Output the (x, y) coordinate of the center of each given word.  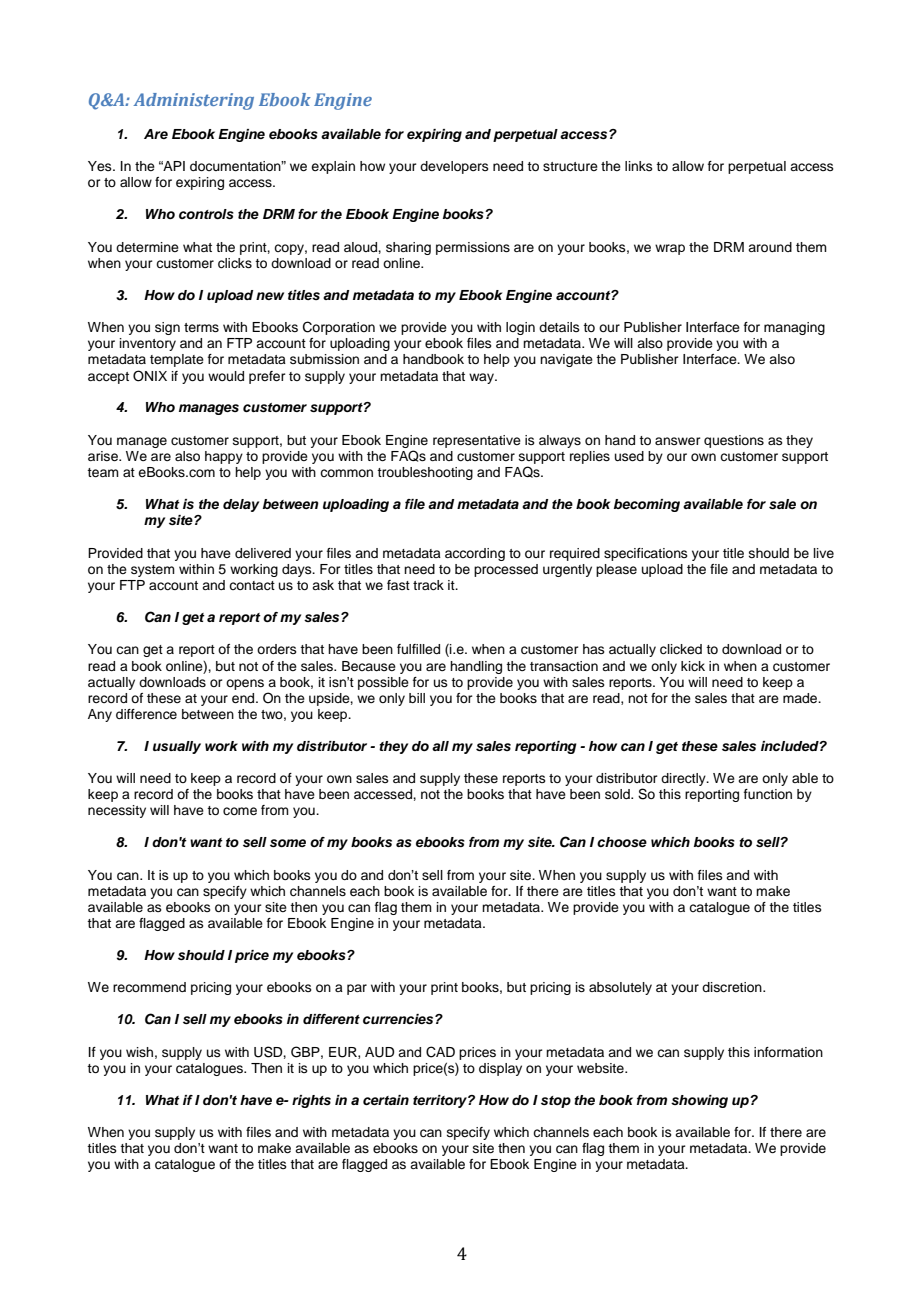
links (639, 166)
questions (734, 441)
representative (477, 441)
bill (417, 698)
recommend (149, 987)
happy (224, 457)
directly (684, 779)
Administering (193, 101)
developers (454, 167)
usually (177, 747)
